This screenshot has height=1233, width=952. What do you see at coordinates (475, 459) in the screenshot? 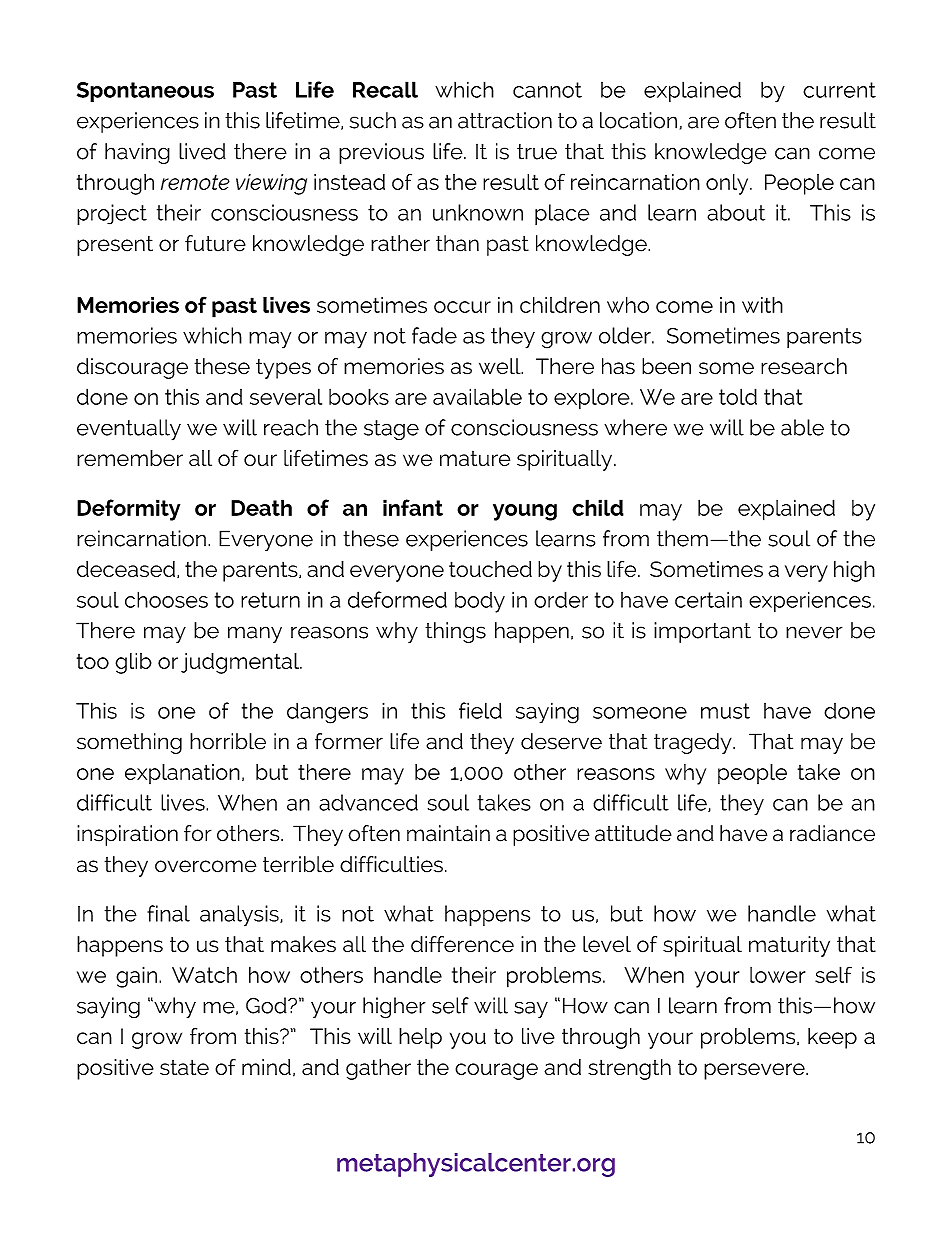
I see `mature` at bounding box center [475, 459].
